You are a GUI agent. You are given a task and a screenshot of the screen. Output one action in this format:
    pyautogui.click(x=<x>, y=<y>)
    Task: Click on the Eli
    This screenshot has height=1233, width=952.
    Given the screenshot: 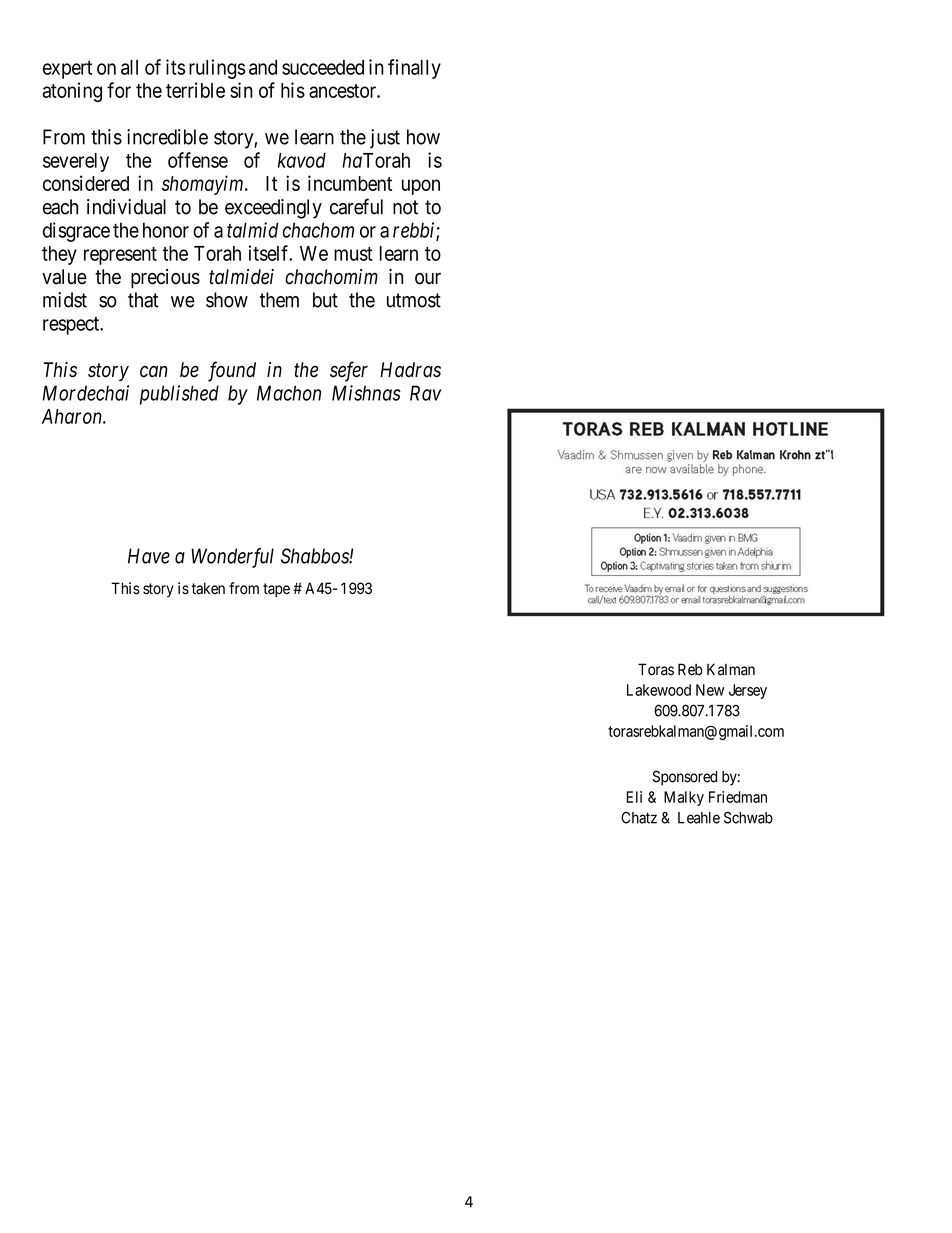 What is the action you would take?
    pyautogui.click(x=634, y=797)
